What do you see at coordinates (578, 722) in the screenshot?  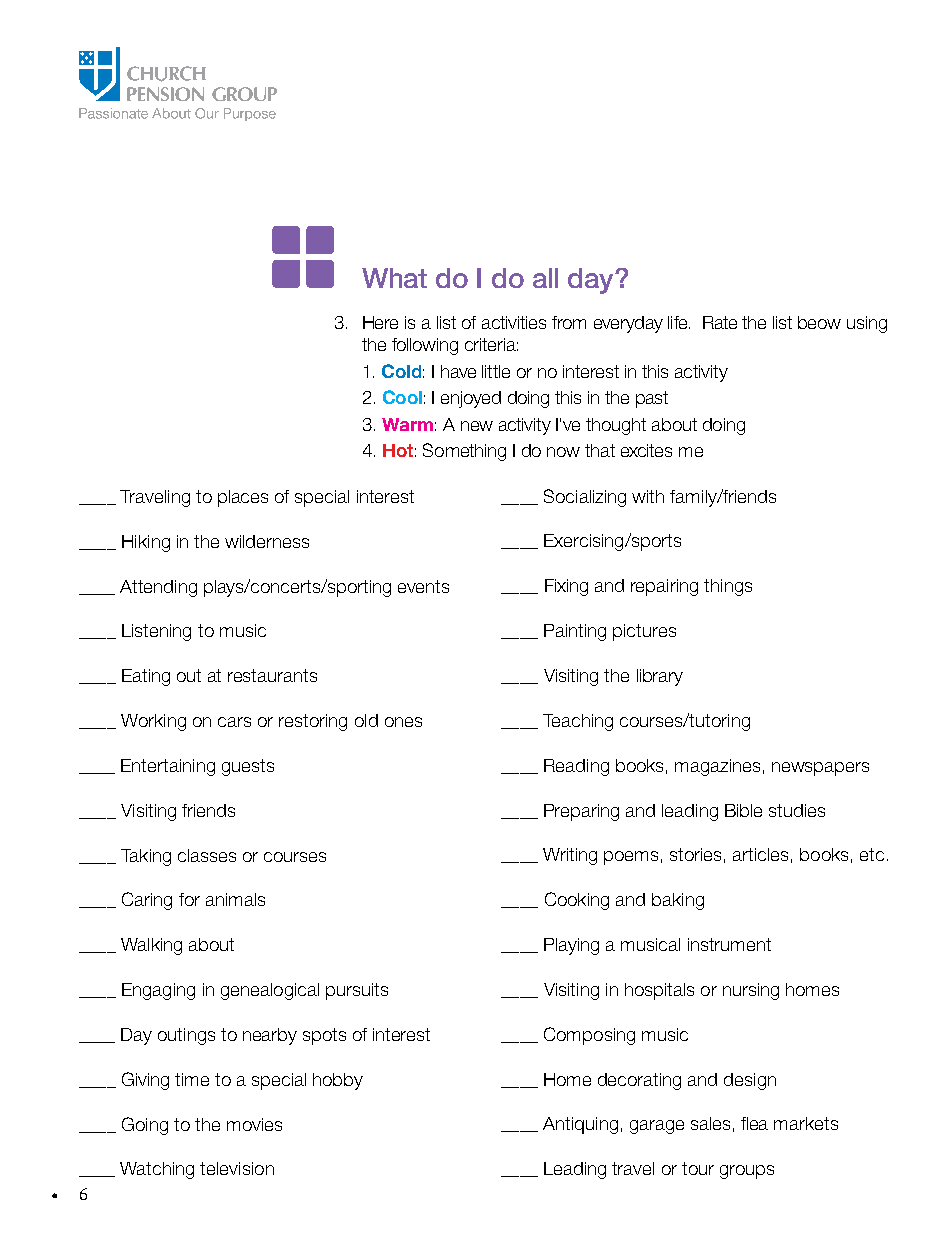 I see `Teaching` at bounding box center [578, 722].
